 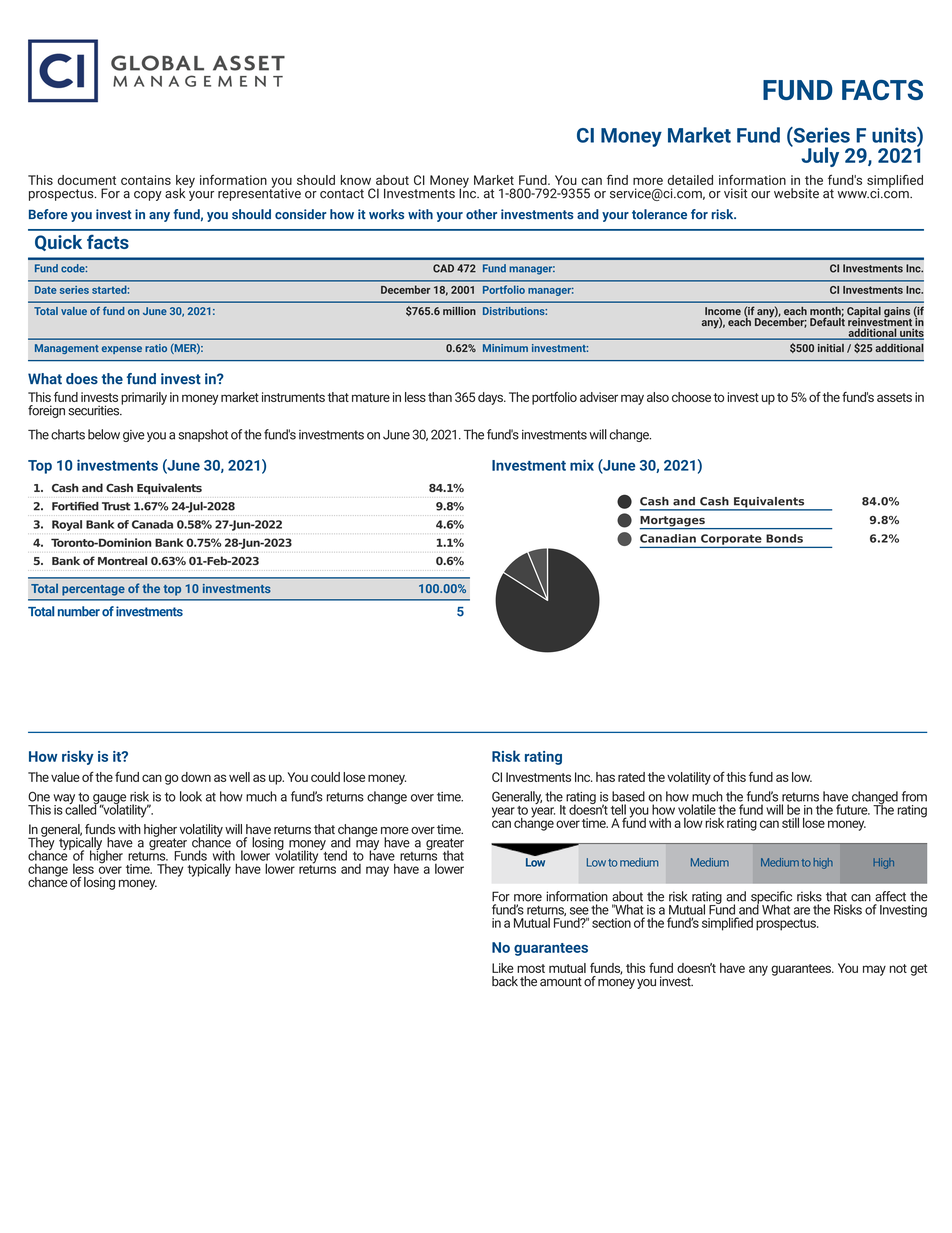 I want to click on initial, so click(x=831, y=348).
